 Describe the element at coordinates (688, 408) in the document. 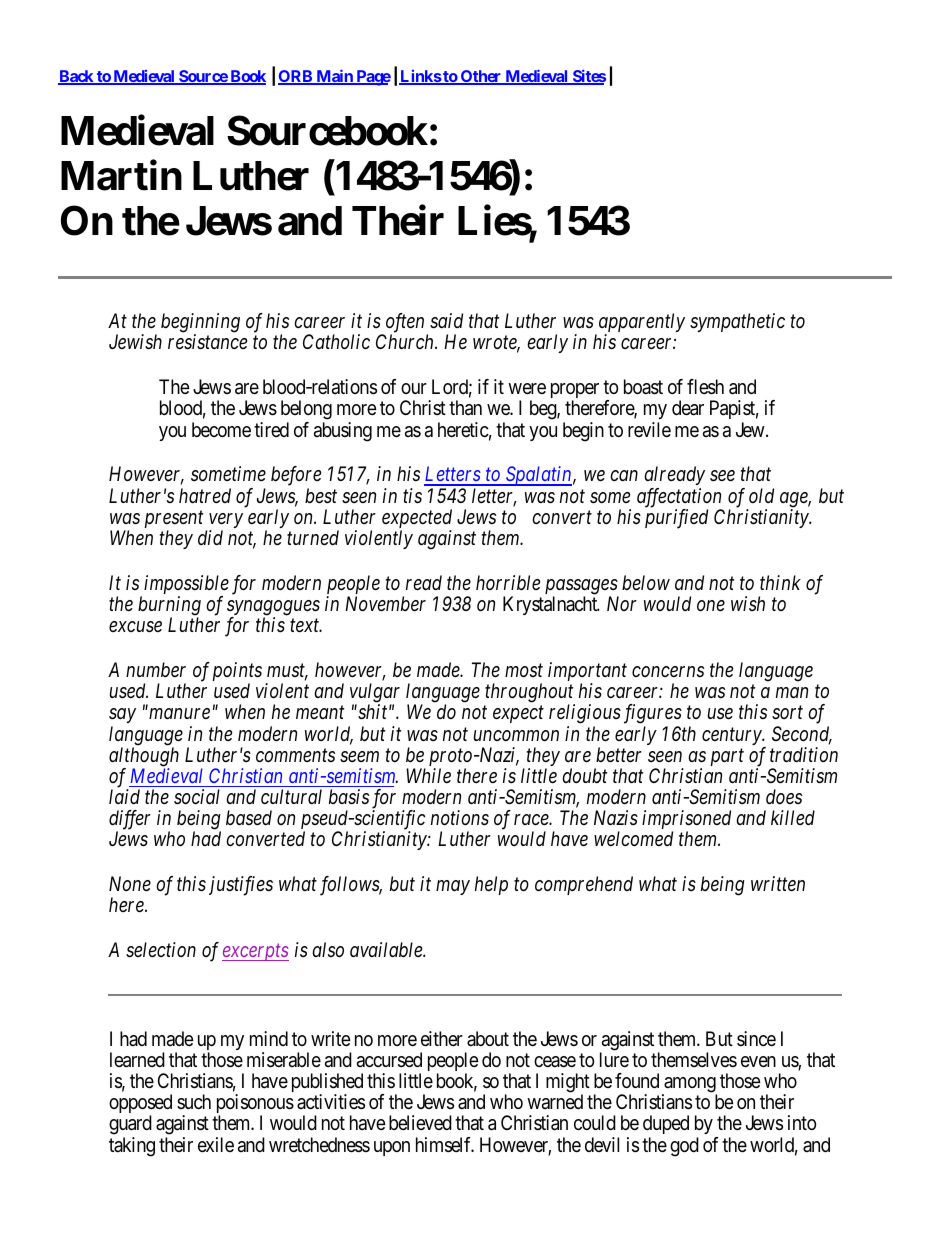

I see `dear` at that location.
